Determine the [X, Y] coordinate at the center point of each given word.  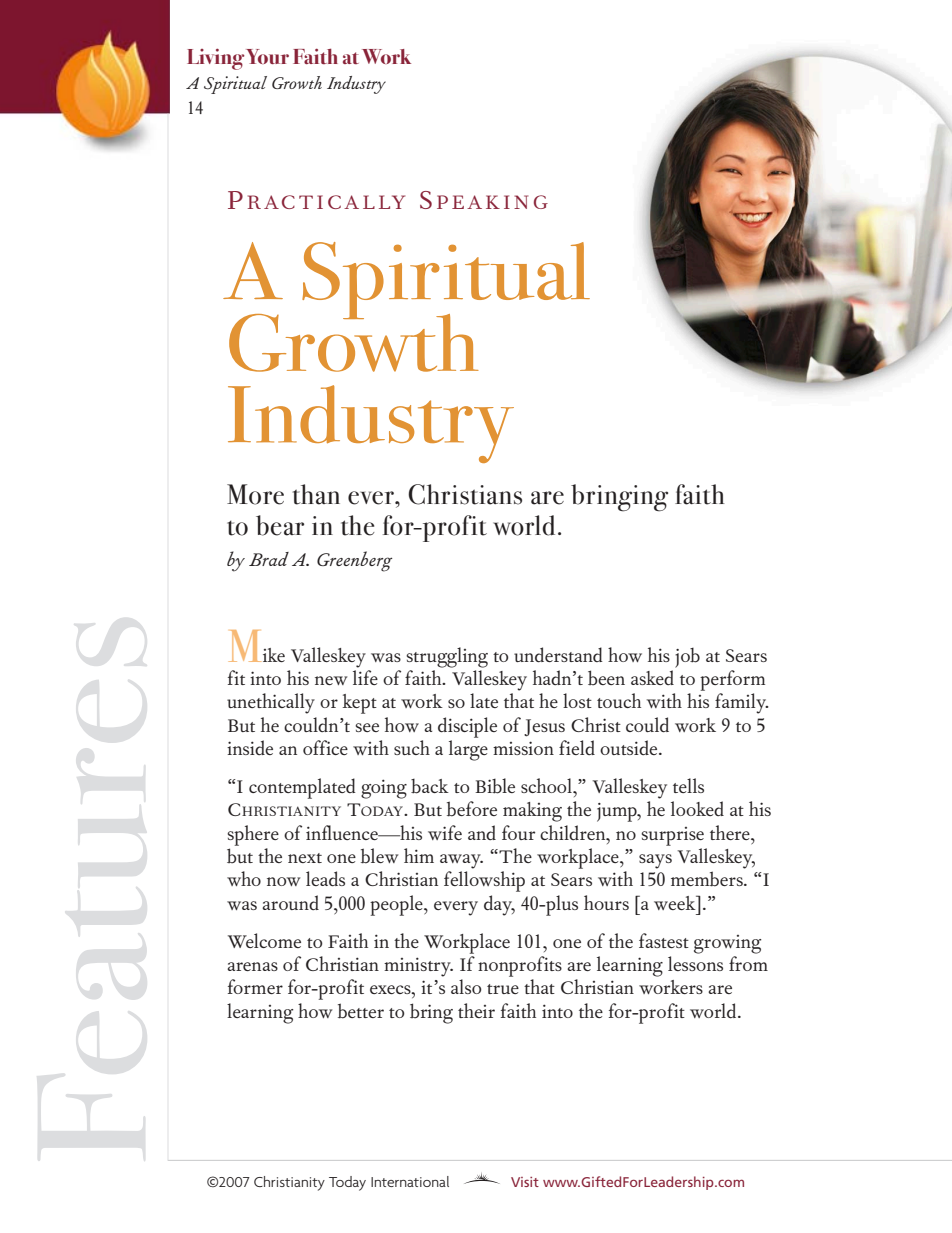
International [410, 1181]
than [316, 494]
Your [267, 56]
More [255, 494]
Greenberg [354, 561]
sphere [253, 835]
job [687, 658]
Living [215, 59]
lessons [695, 963]
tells [688, 785]
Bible [495, 786]
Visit [525, 1182]
